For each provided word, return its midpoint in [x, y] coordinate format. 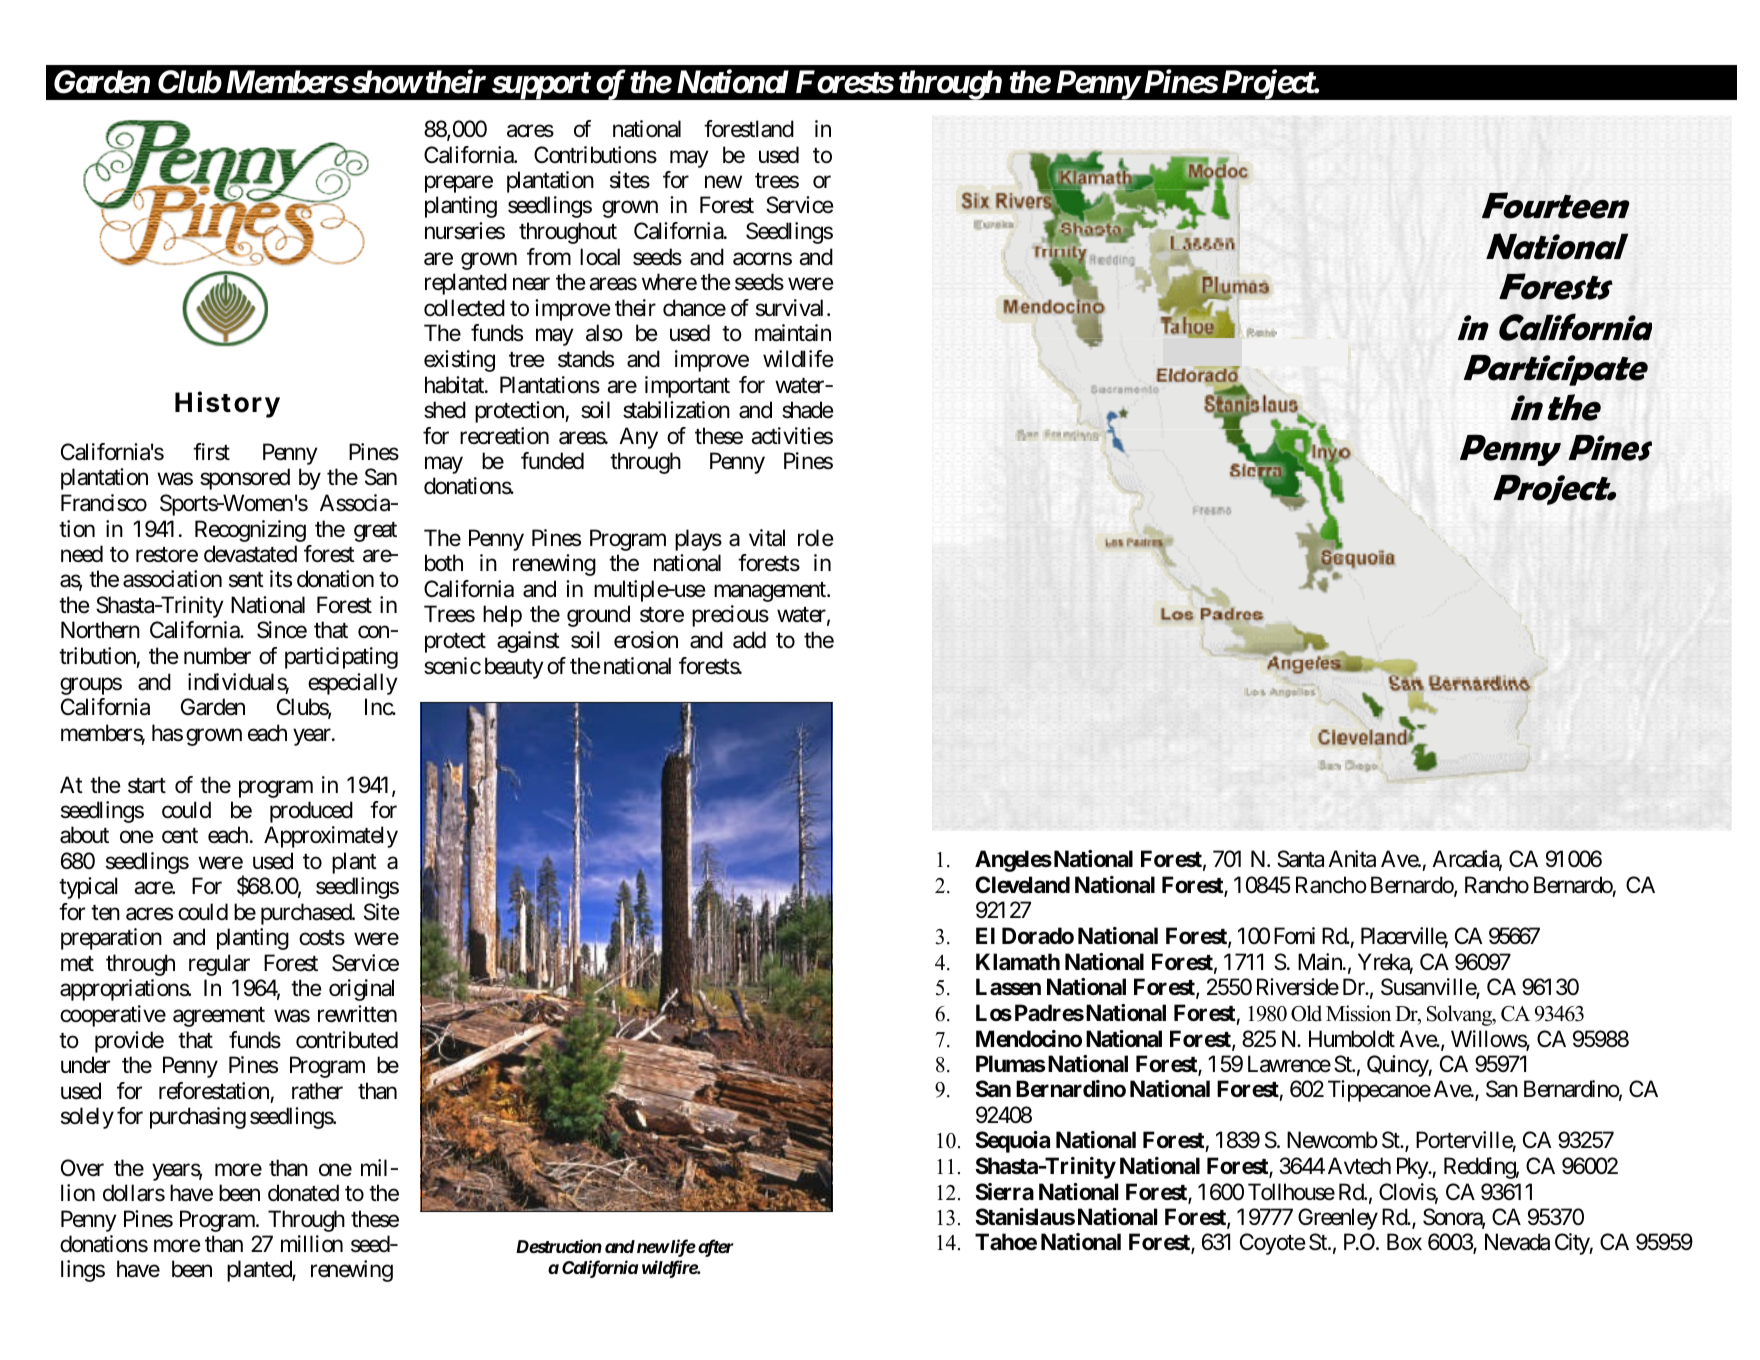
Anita [1352, 859]
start [147, 786]
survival [789, 308]
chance [694, 308]
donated [303, 1193]
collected [464, 308]
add [749, 640]
